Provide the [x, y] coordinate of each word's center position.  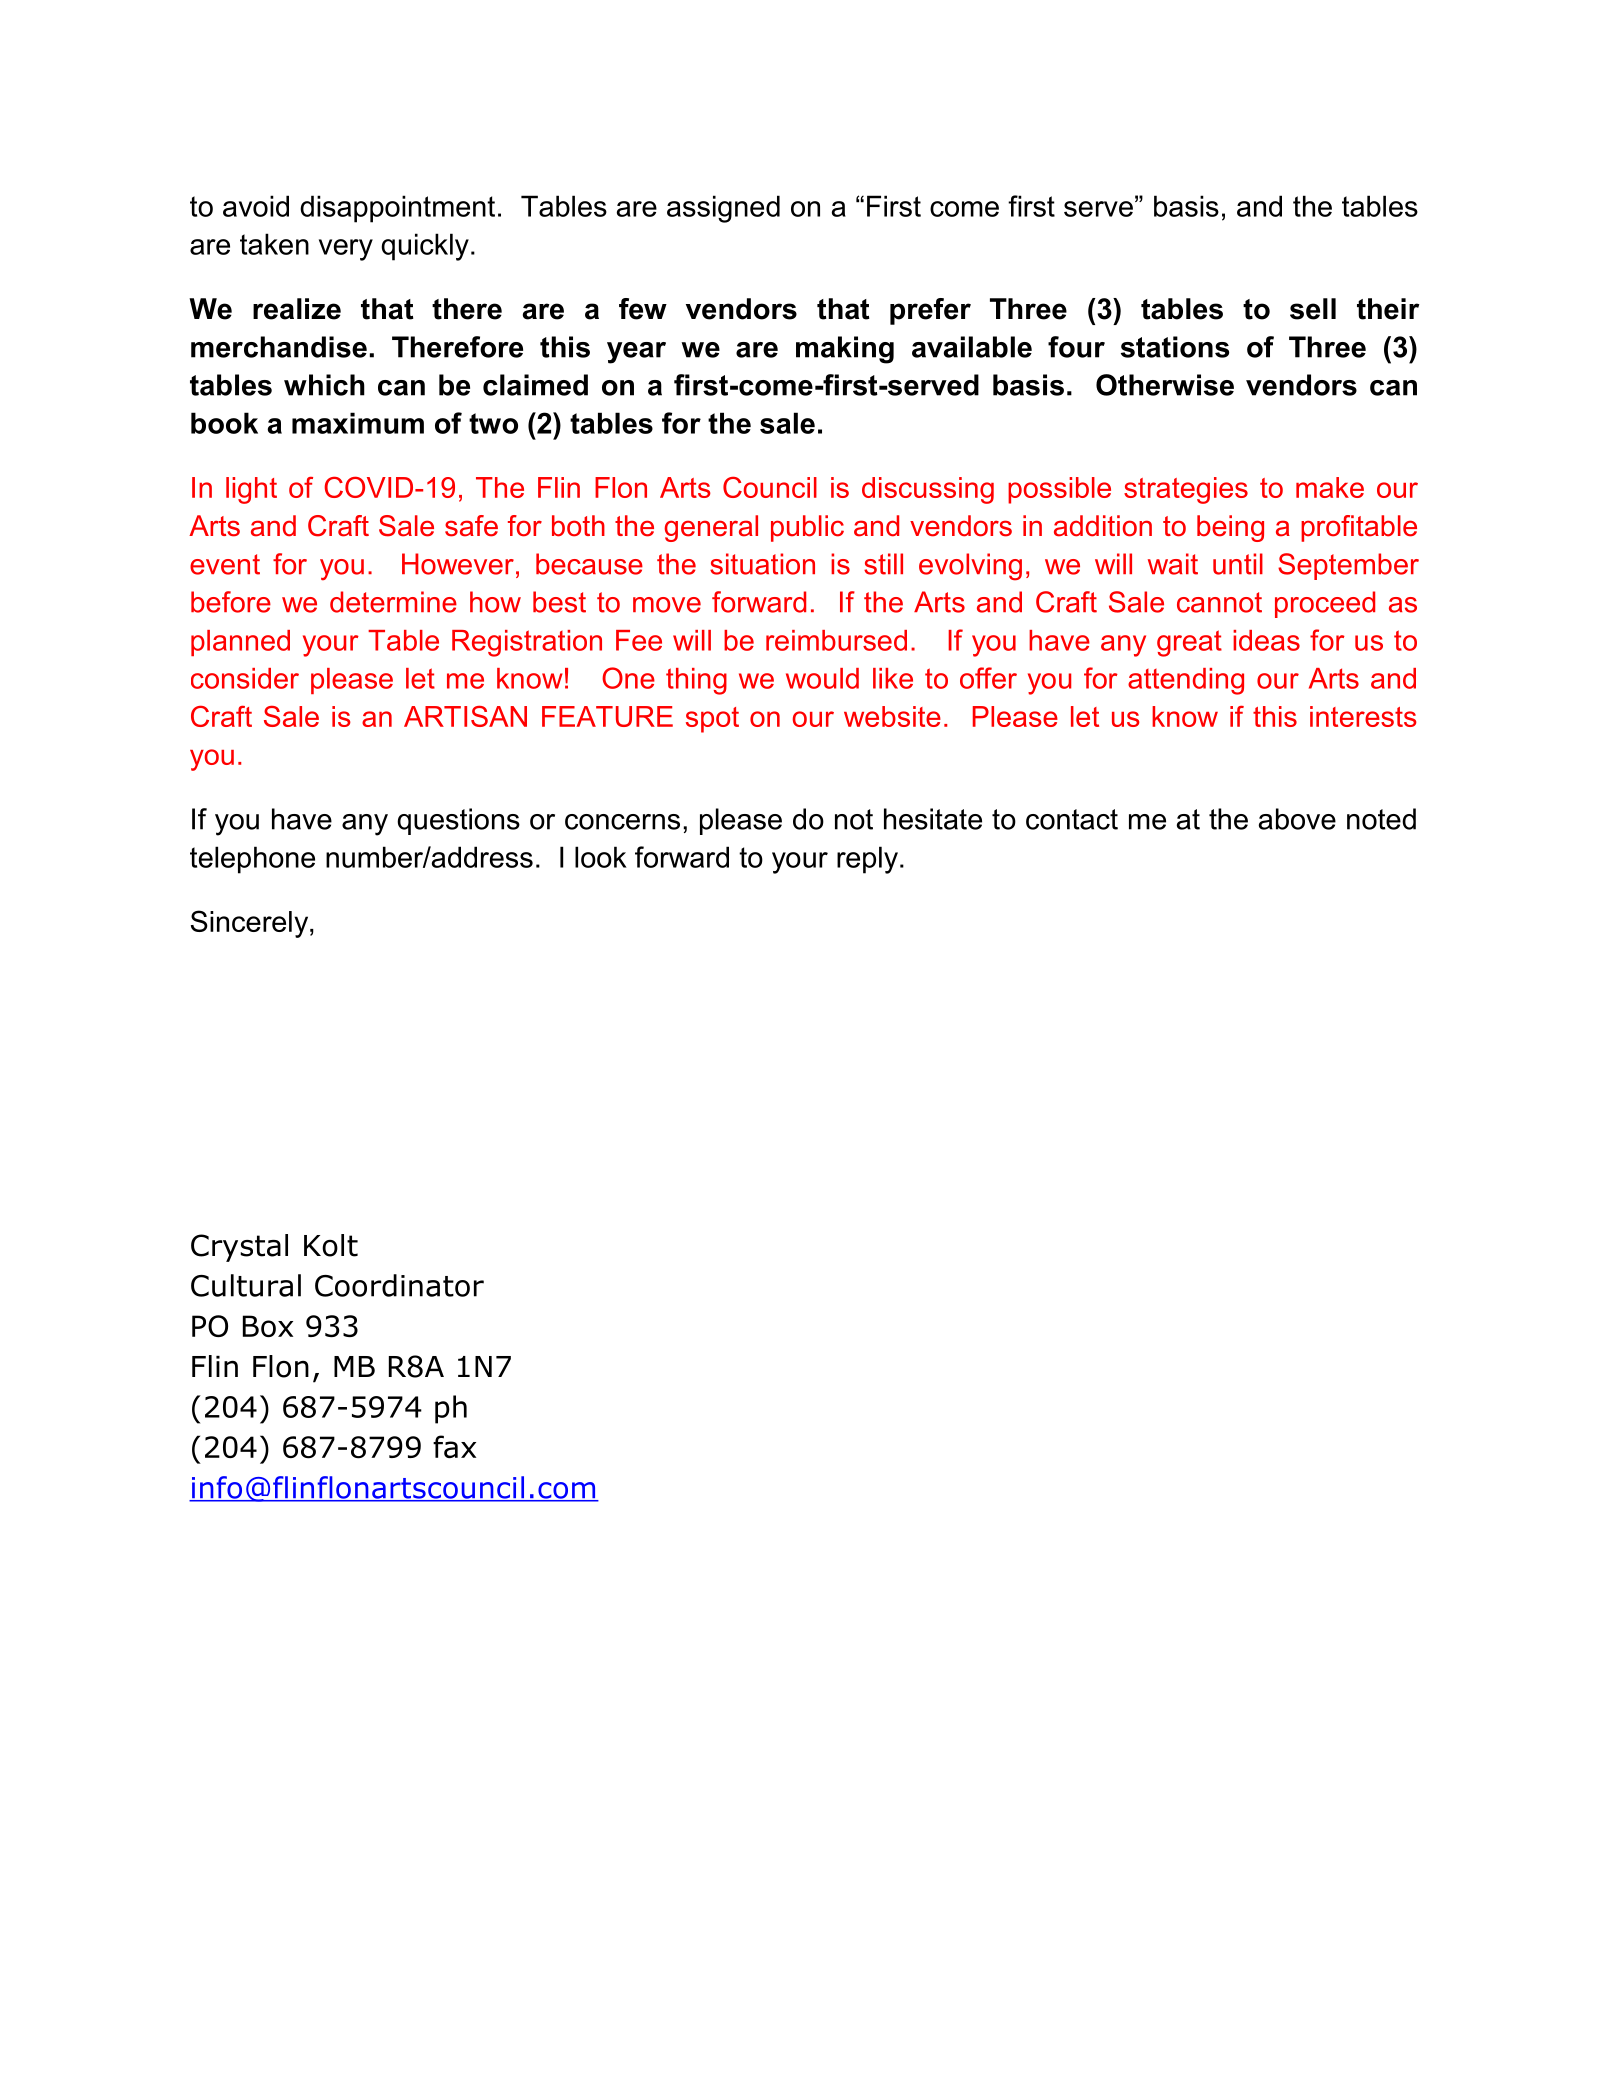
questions [458, 821]
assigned [723, 209]
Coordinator [399, 1285]
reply [869, 860]
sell [1313, 309]
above [1297, 819]
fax [454, 1446]
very [346, 250]
